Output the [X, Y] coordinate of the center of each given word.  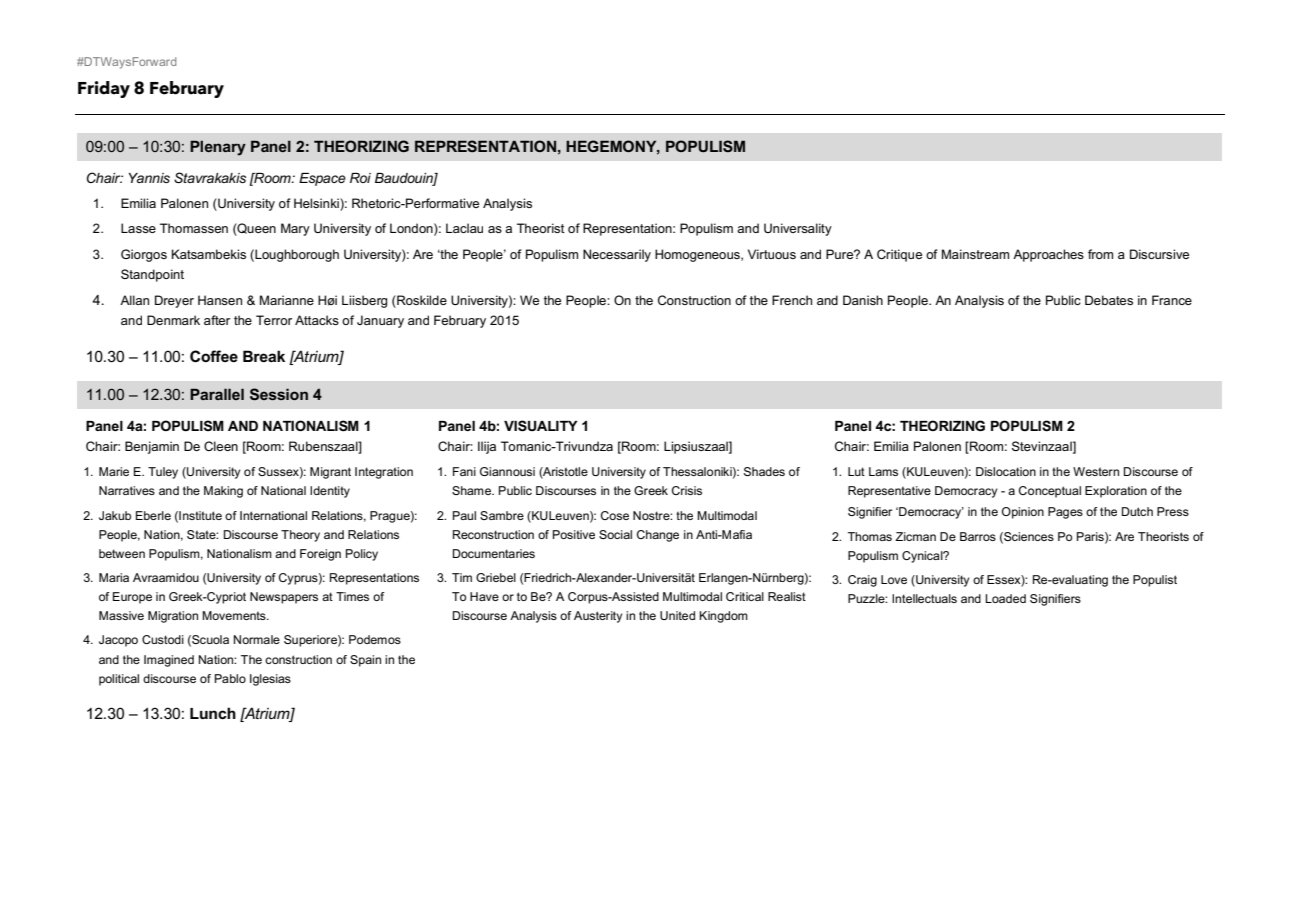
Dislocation [1006, 471]
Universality [798, 229]
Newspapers [284, 598]
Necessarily [617, 255]
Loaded [1005, 598]
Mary [295, 229]
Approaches [1048, 255]
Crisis [687, 490]
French [792, 300]
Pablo [230, 678]
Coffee [214, 356]
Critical [745, 596]
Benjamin [152, 447]
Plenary [218, 148]
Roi [360, 178]
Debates [1109, 300]
